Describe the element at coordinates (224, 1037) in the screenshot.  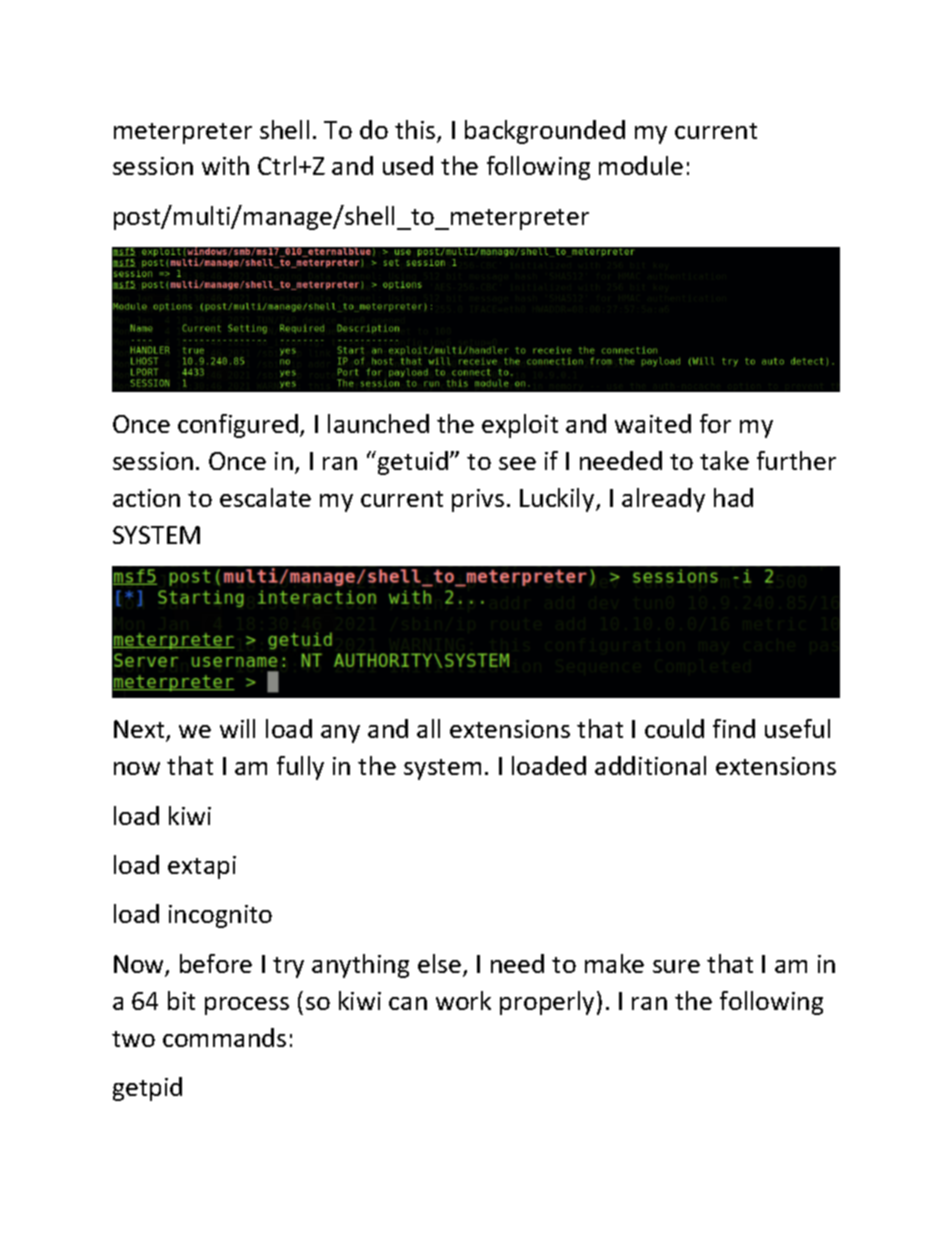
I see `commands` at that location.
